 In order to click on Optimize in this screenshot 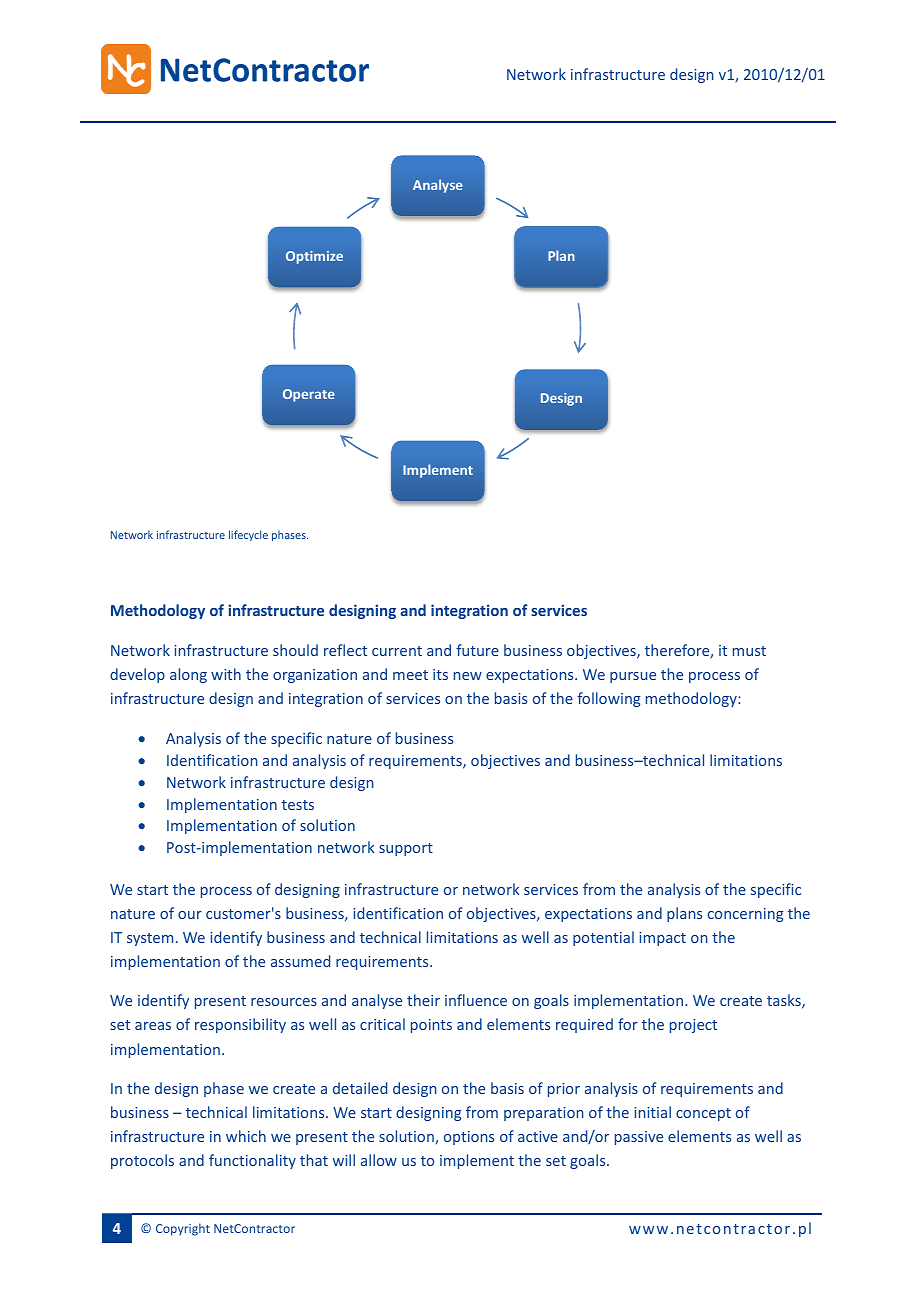, I will do `click(314, 257)`.
